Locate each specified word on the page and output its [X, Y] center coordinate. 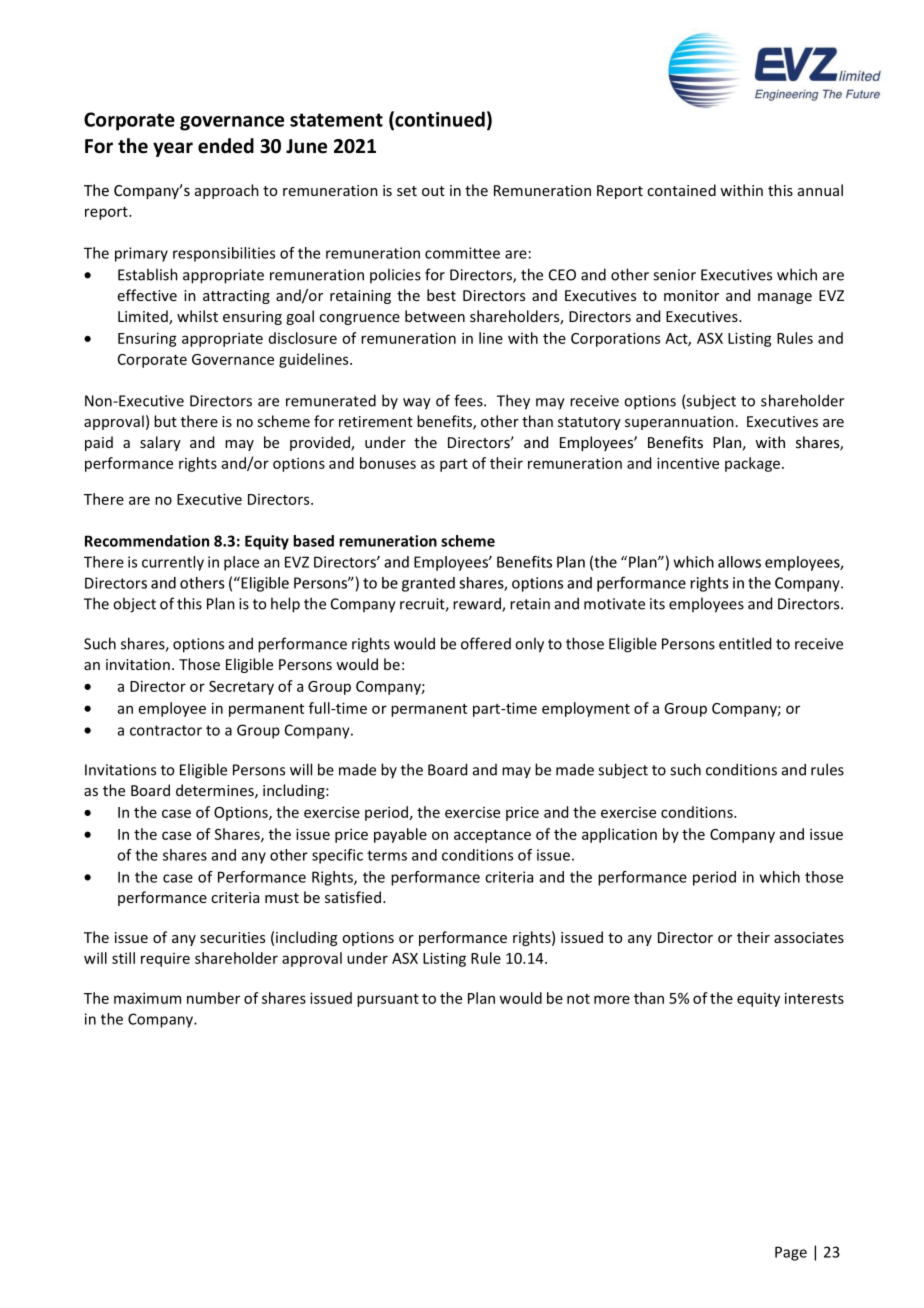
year [173, 149]
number [213, 998]
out [433, 191]
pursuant [388, 1000]
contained [681, 190]
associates [809, 937]
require [165, 960]
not [578, 999]
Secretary [241, 688]
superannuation [679, 423]
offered [486, 643]
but [165, 421]
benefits [445, 422]
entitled [745, 643]
